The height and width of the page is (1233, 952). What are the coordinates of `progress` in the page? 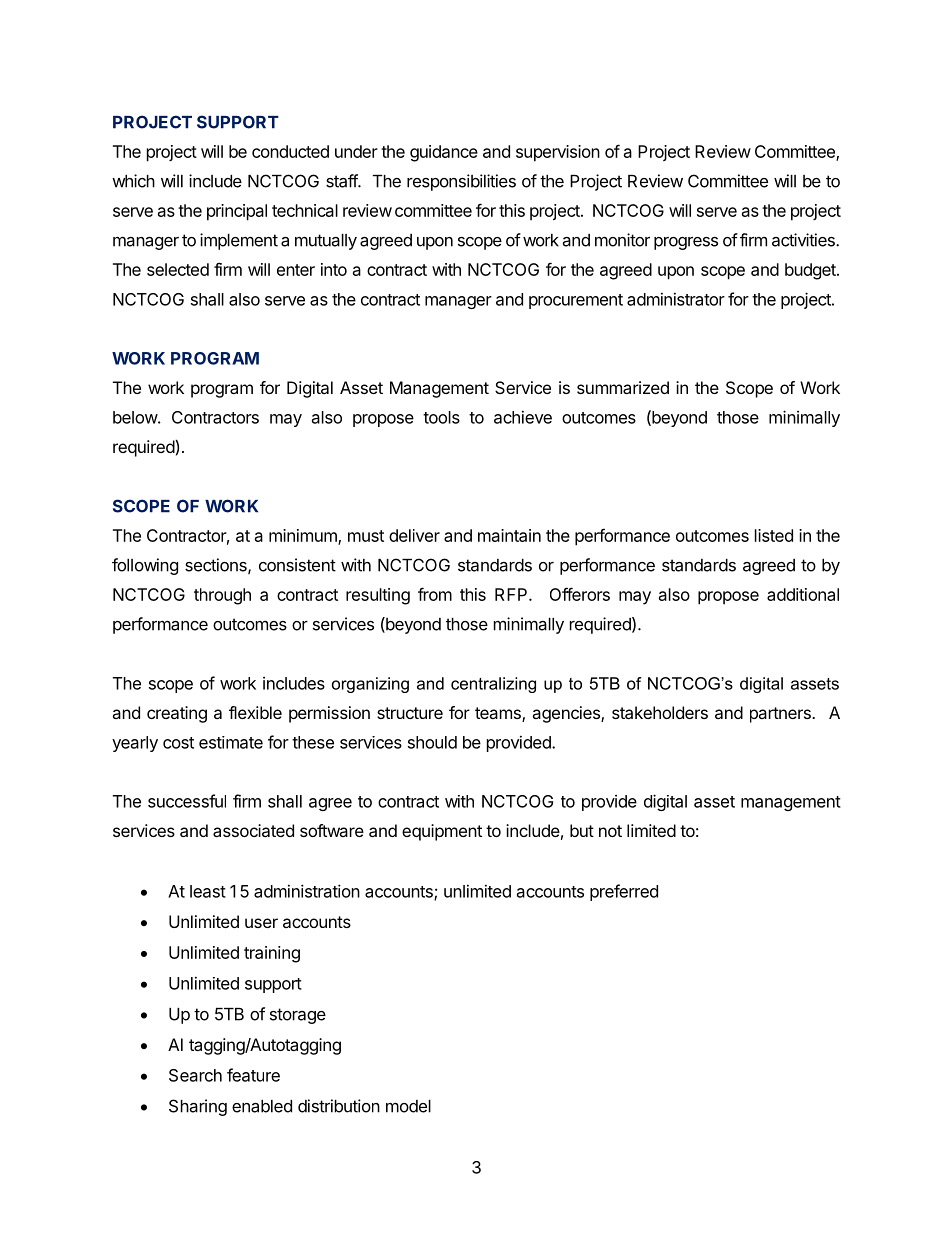 It's located at (686, 243).
